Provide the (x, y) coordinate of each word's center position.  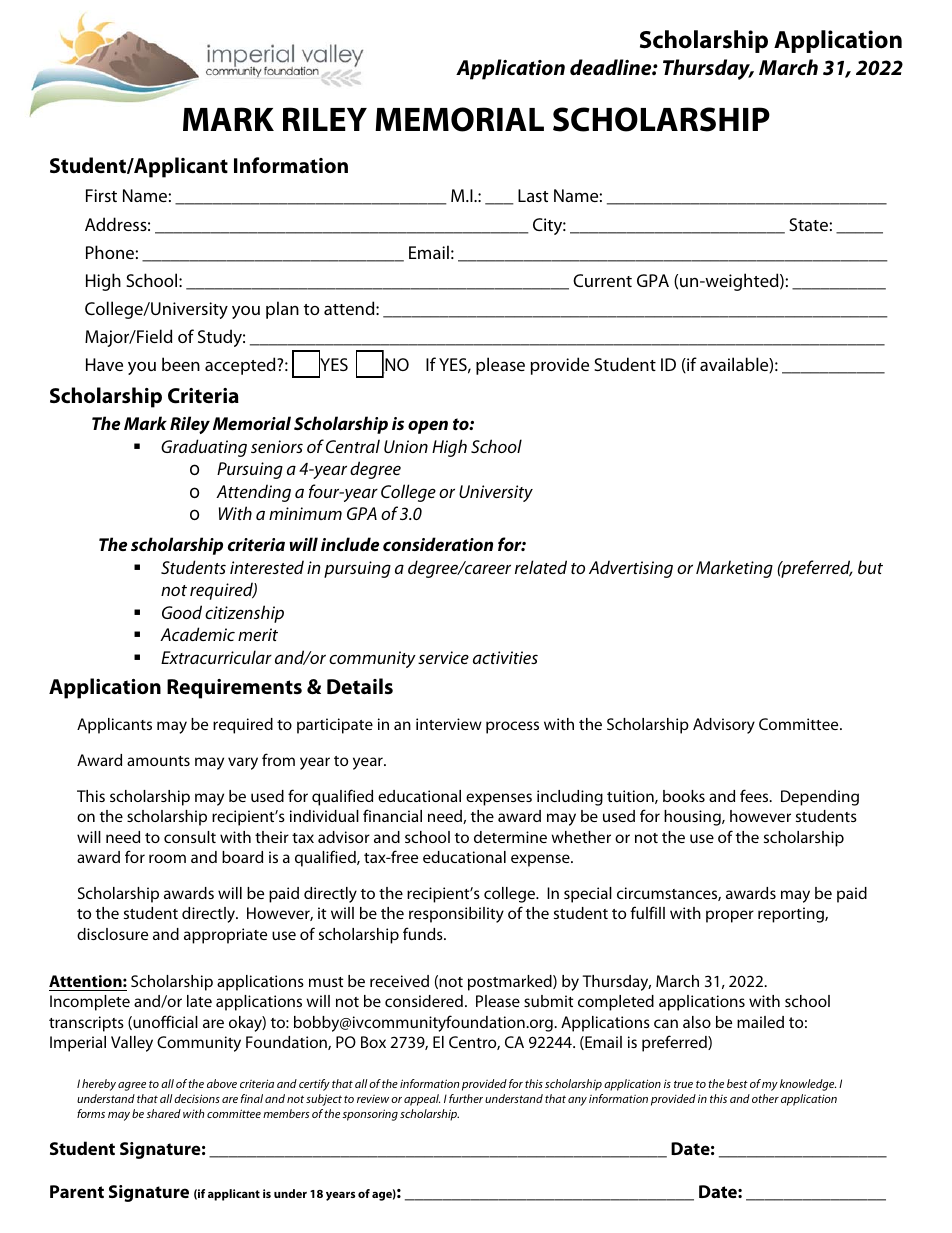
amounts (158, 761)
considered (424, 1001)
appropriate (225, 936)
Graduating (204, 448)
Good (182, 612)
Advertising (631, 569)
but (870, 567)
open (428, 427)
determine (510, 837)
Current (602, 280)
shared (163, 1113)
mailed (760, 1022)
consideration (438, 544)
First (101, 195)
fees (755, 795)
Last (533, 195)
